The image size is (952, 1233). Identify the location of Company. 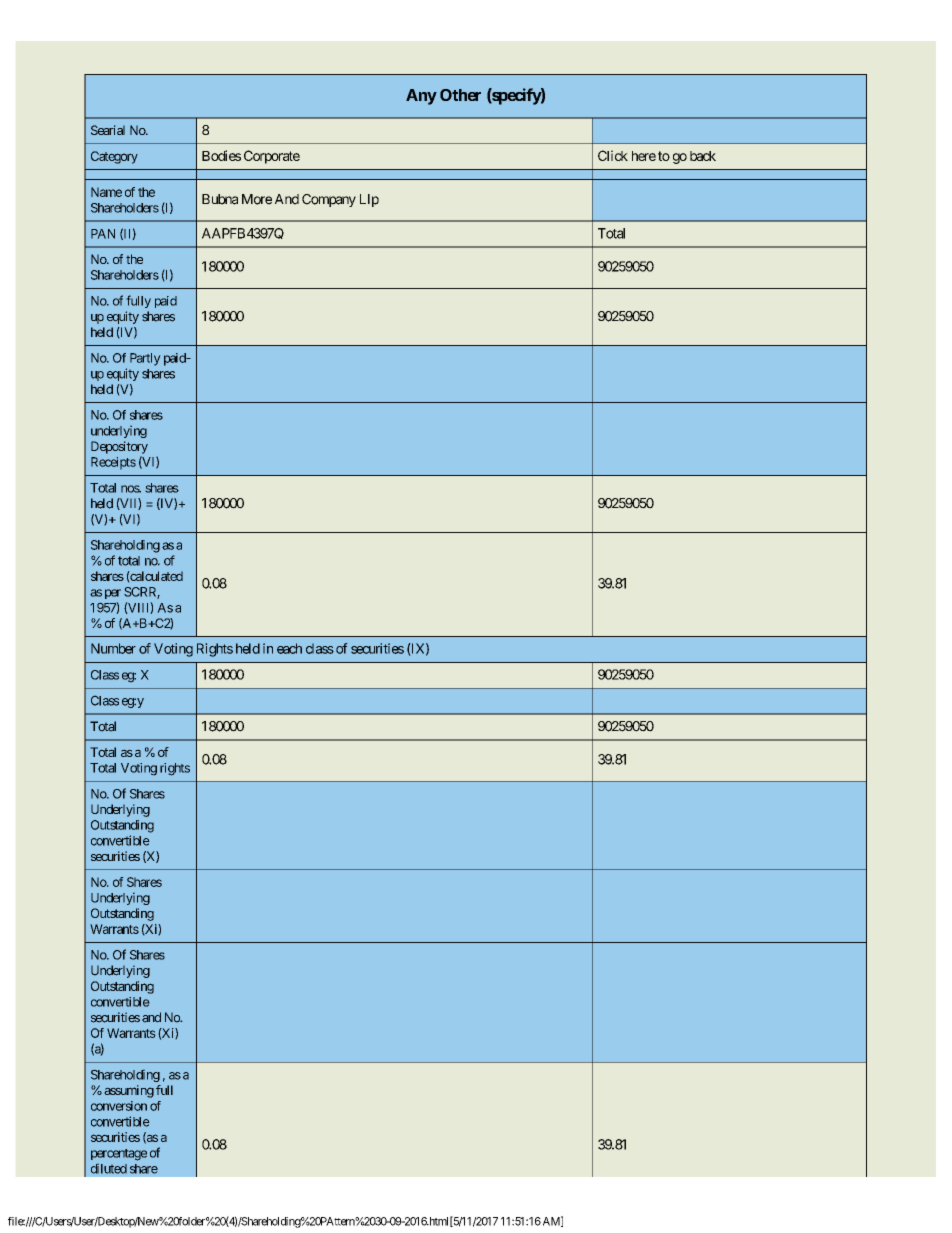
(329, 200).
